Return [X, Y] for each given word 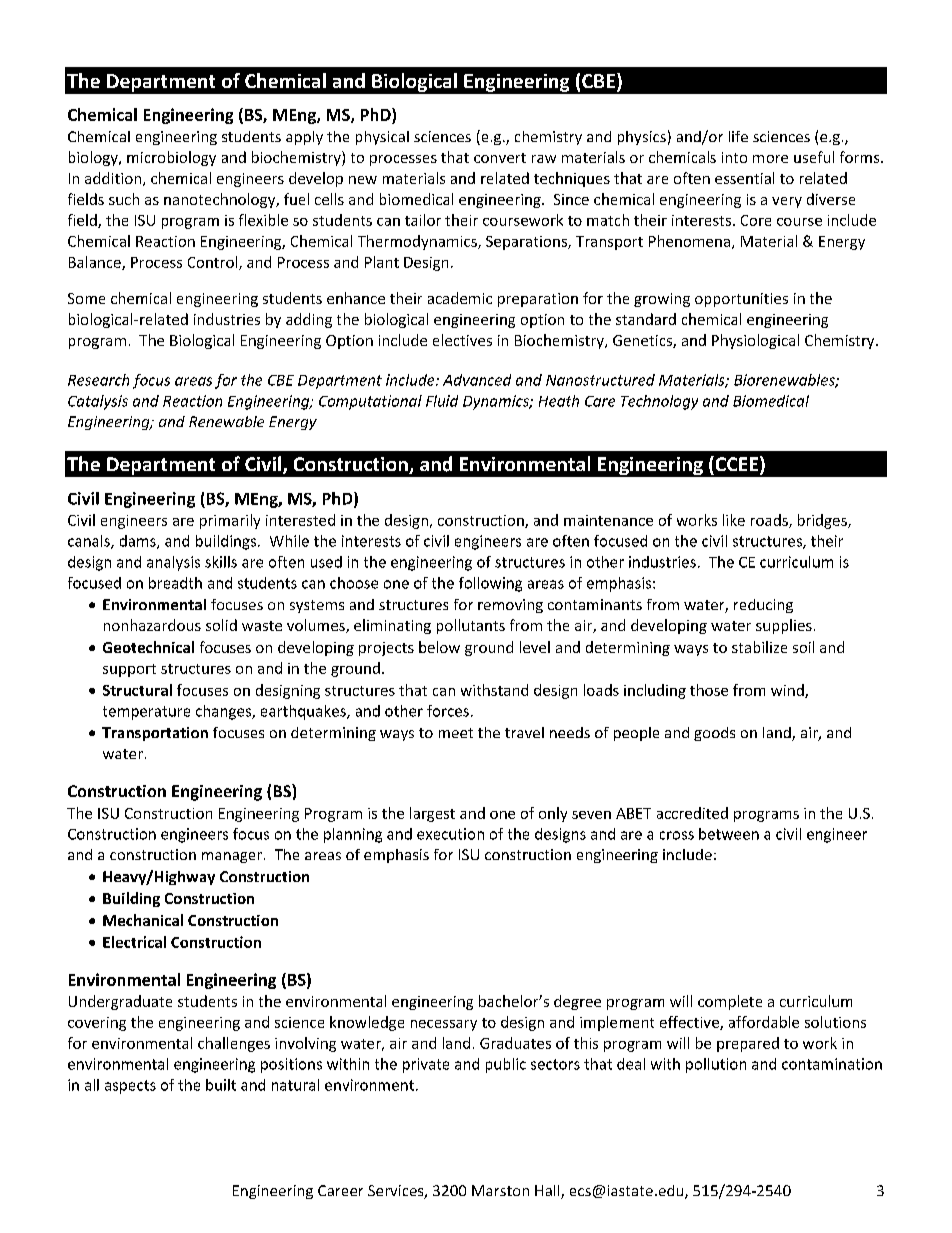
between [729, 834]
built [221, 1085]
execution [450, 834]
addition [114, 179]
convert [500, 158]
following [490, 584]
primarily [230, 521]
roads [770, 521]
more [770, 159]
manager [232, 857]
